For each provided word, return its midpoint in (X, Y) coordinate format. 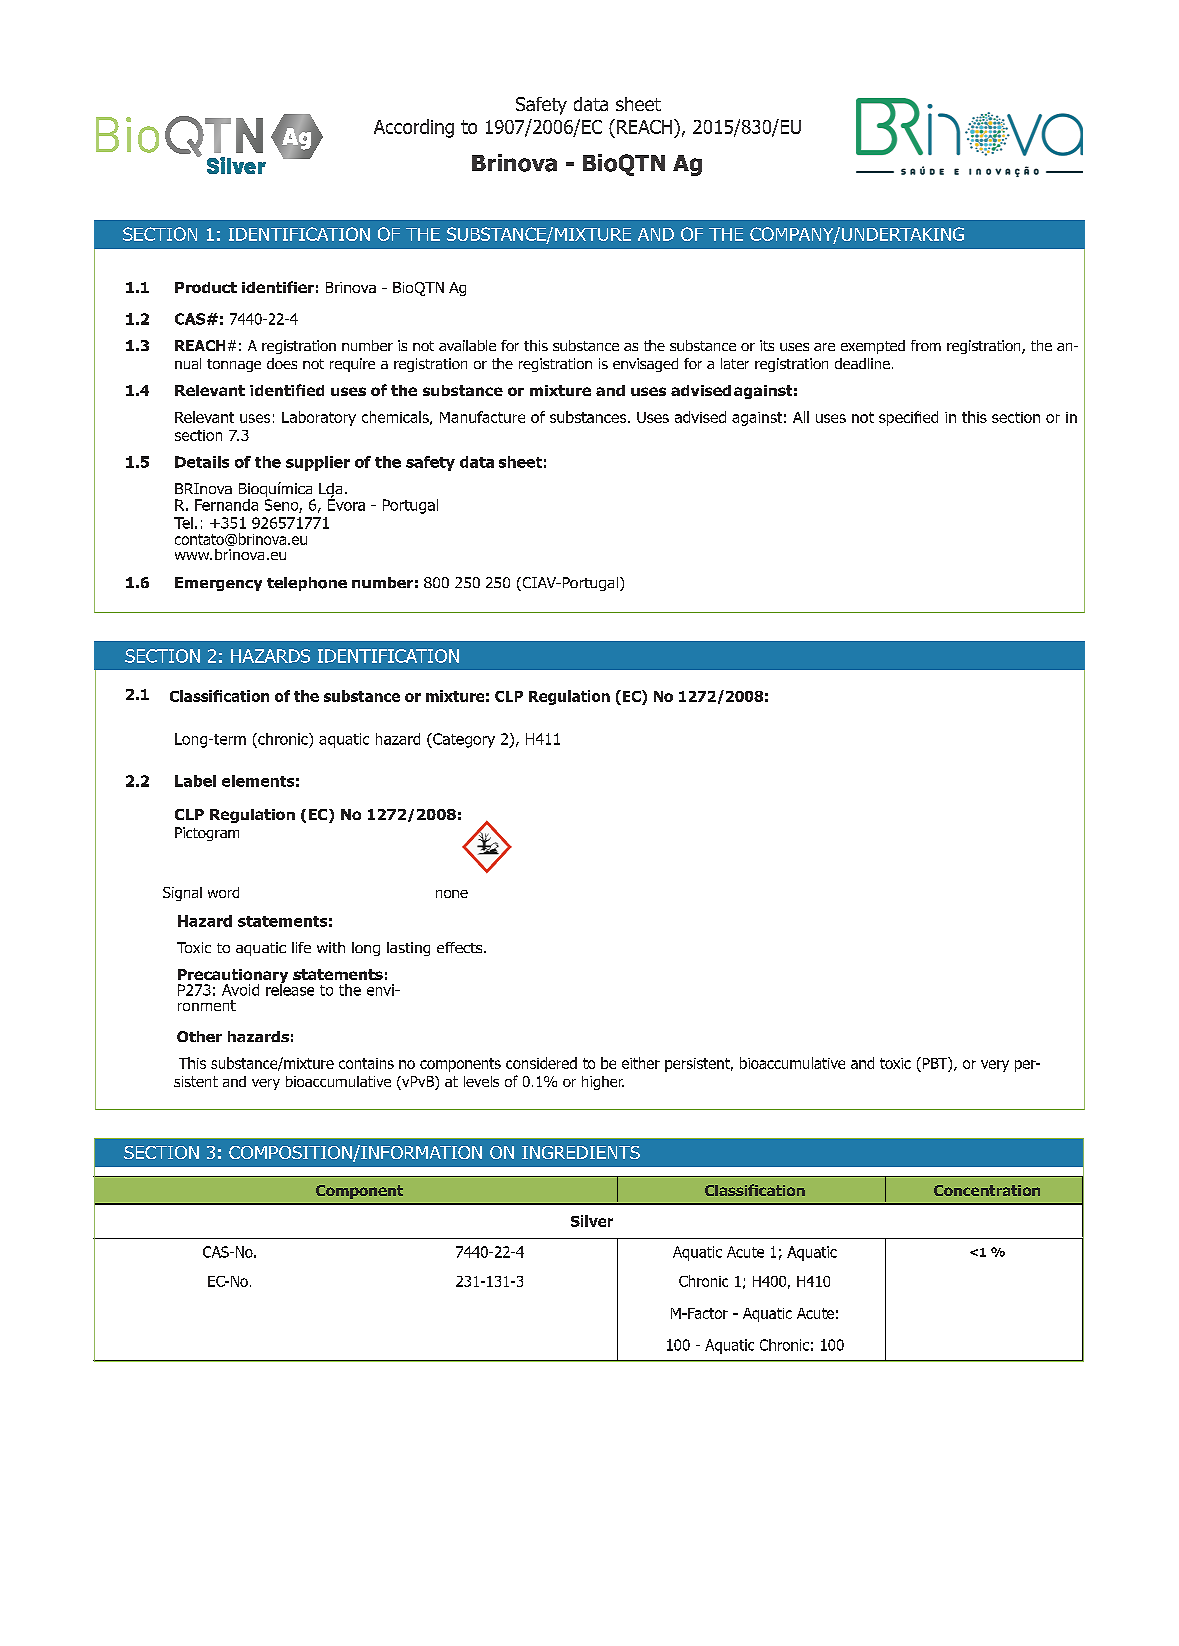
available (467, 345)
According (414, 128)
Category (463, 740)
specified (908, 418)
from (926, 345)
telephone (307, 584)
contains (366, 1063)
